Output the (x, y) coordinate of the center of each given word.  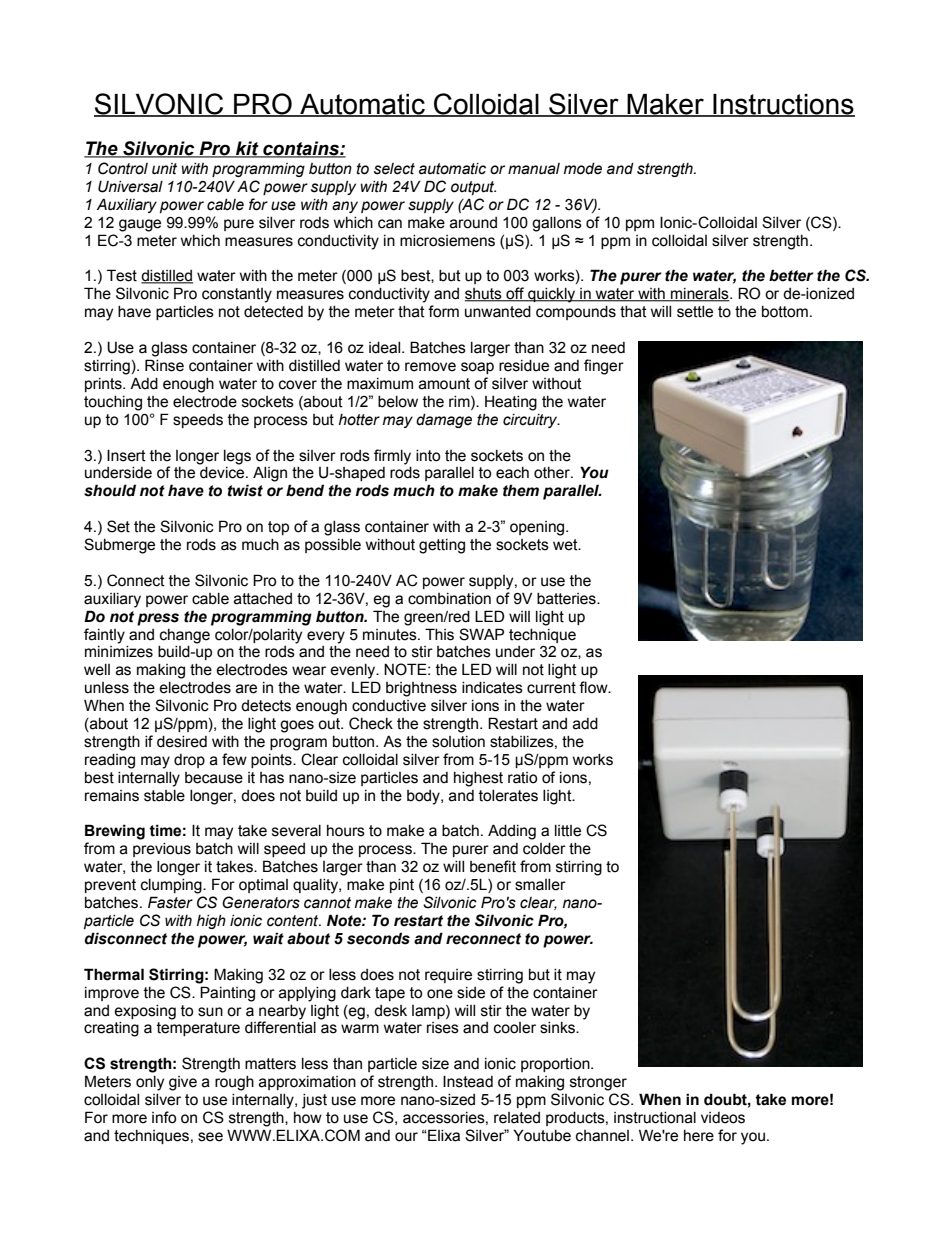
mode (583, 169)
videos (723, 1118)
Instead (468, 1081)
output (473, 188)
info (164, 1117)
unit (164, 169)
